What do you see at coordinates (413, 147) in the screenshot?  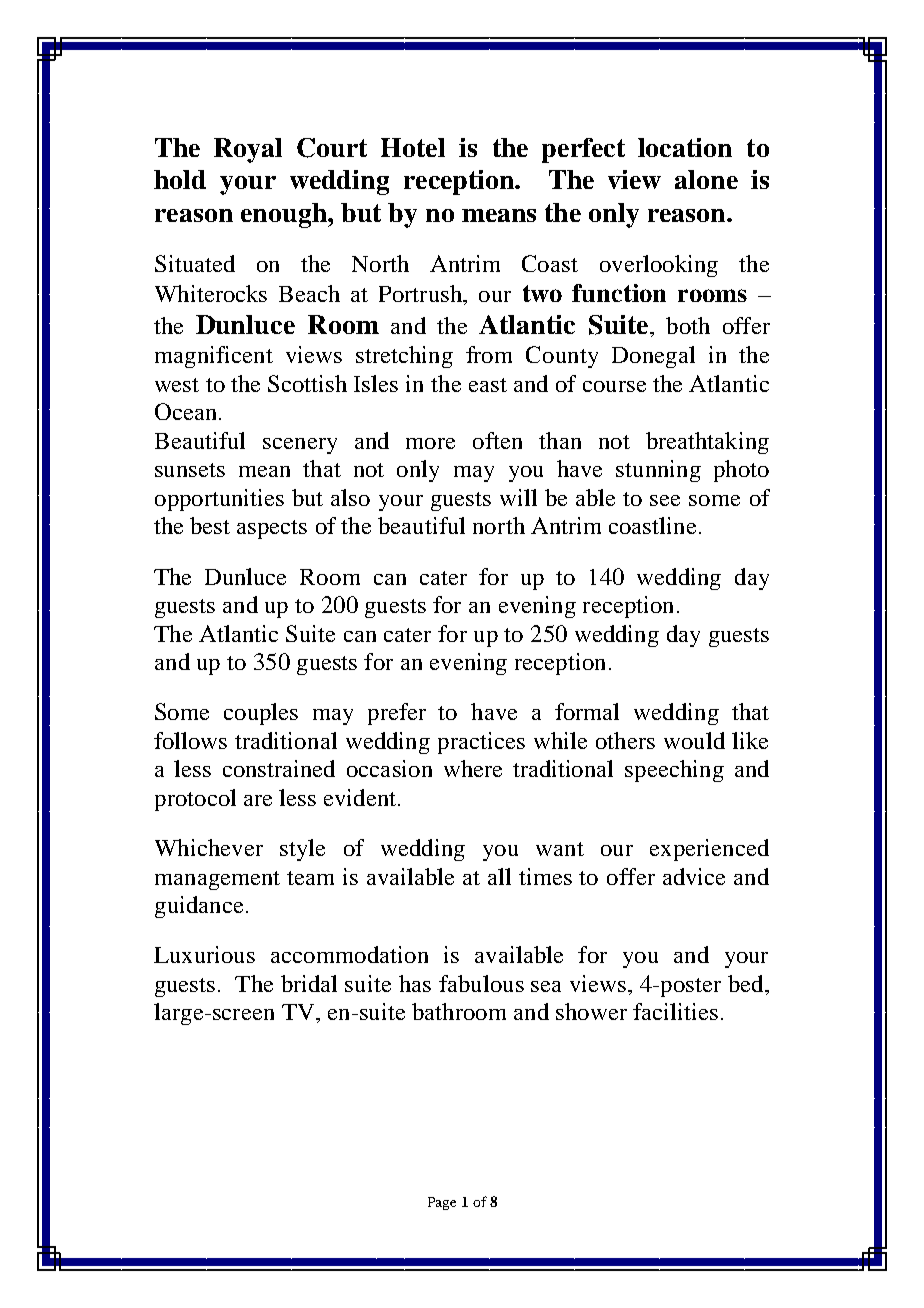 I see `Hotel` at bounding box center [413, 147].
